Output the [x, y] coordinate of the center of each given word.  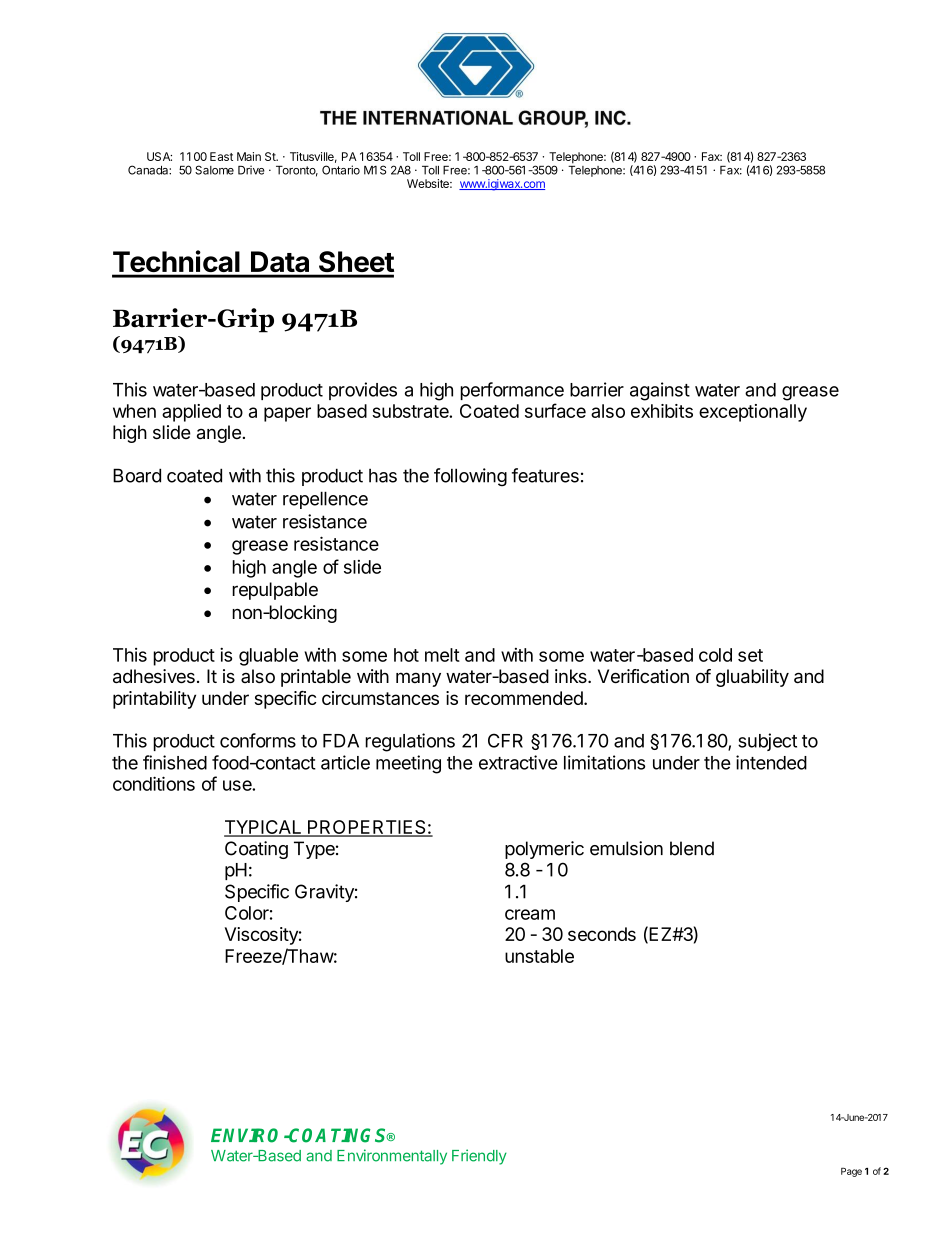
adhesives [154, 676]
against [660, 391]
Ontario [341, 170]
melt [442, 655]
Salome [214, 170]
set [750, 655]
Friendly [479, 1157]
